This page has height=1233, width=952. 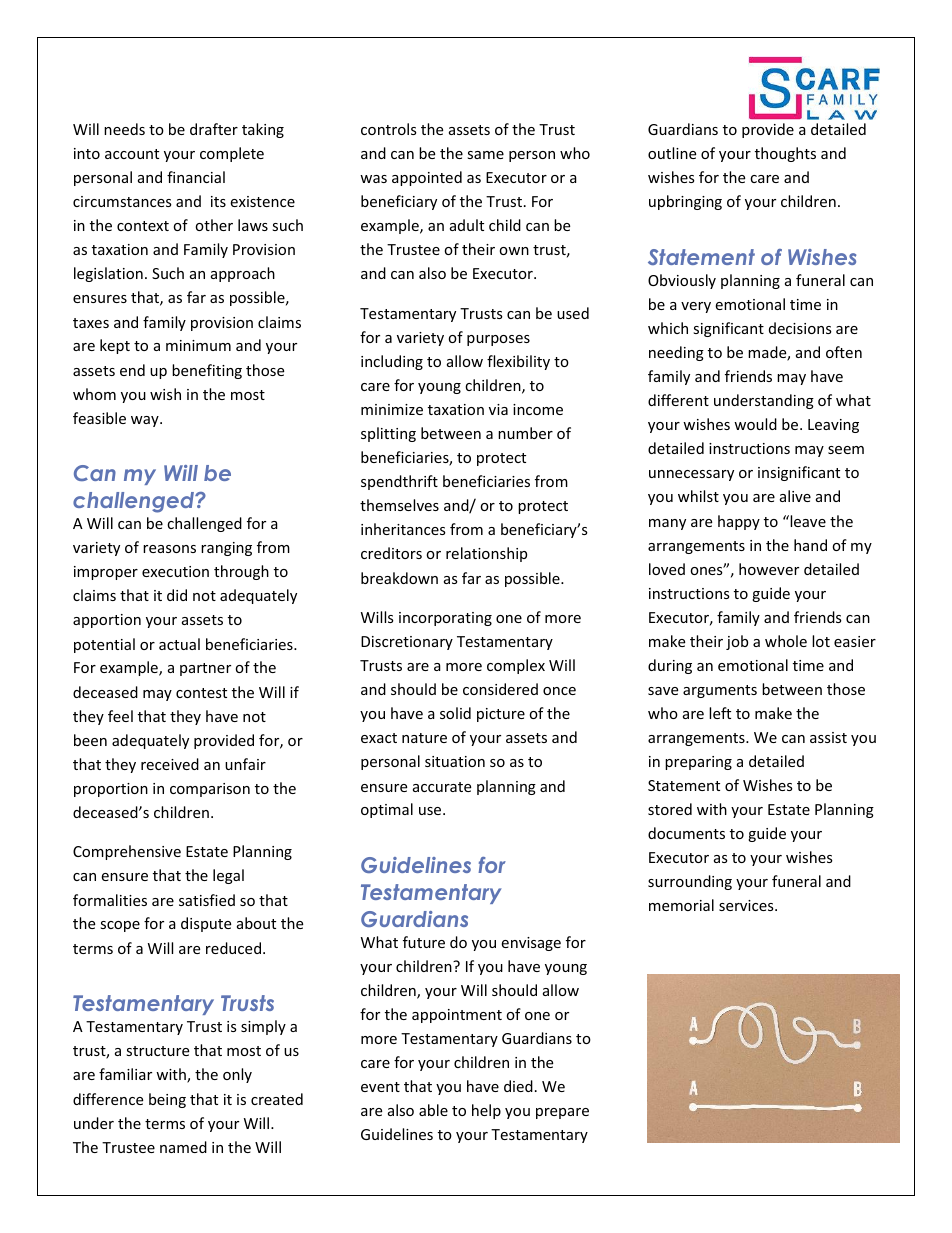 What do you see at coordinates (800, 328) in the page?
I see `decisions` at bounding box center [800, 328].
